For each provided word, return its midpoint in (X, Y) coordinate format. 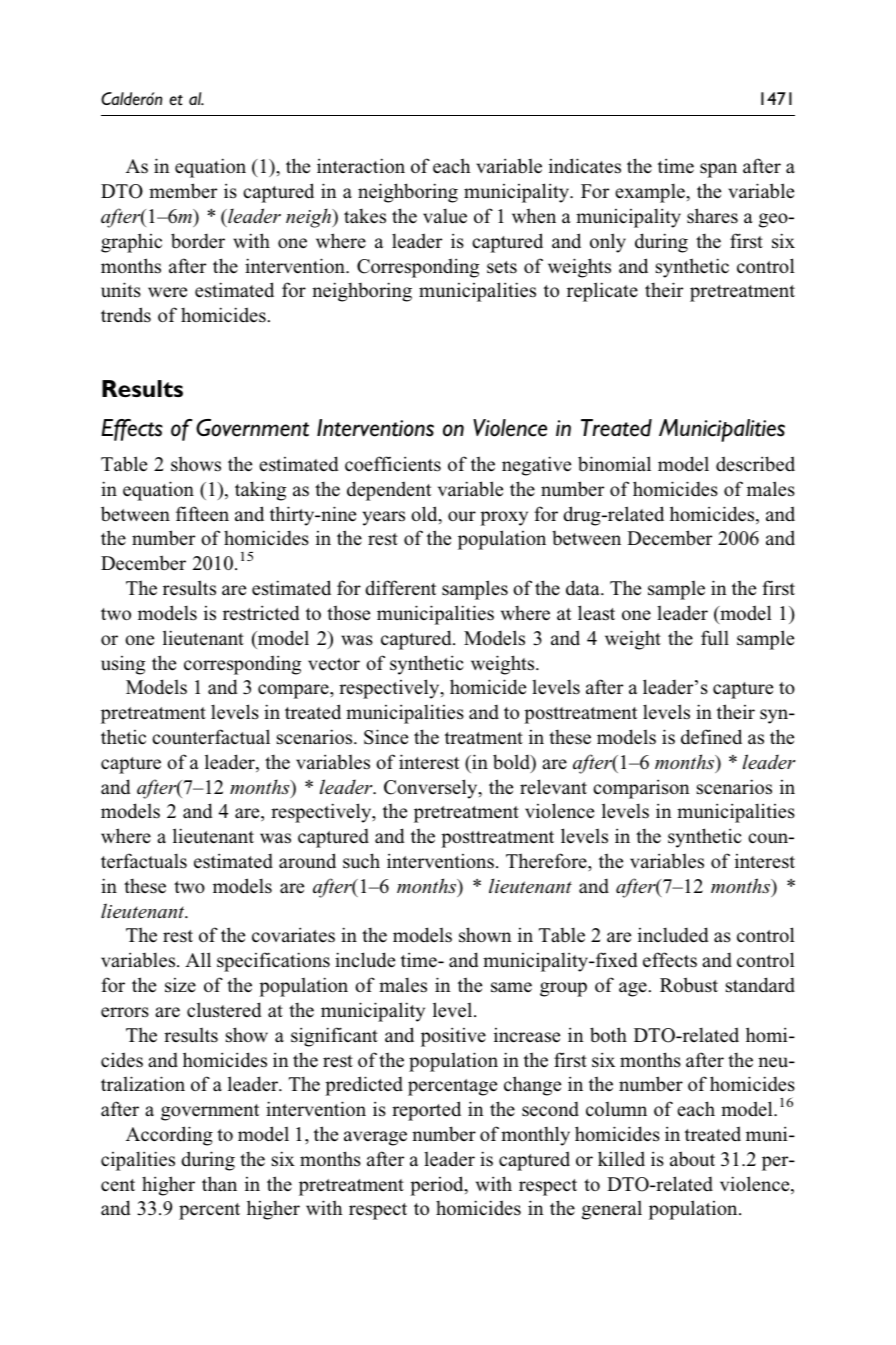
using (123, 665)
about (692, 1159)
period (438, 1186)
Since (386, 737)
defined (711, 737)
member (183, 191)
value (445, 216)
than (219, 1184)
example (651, 193)
